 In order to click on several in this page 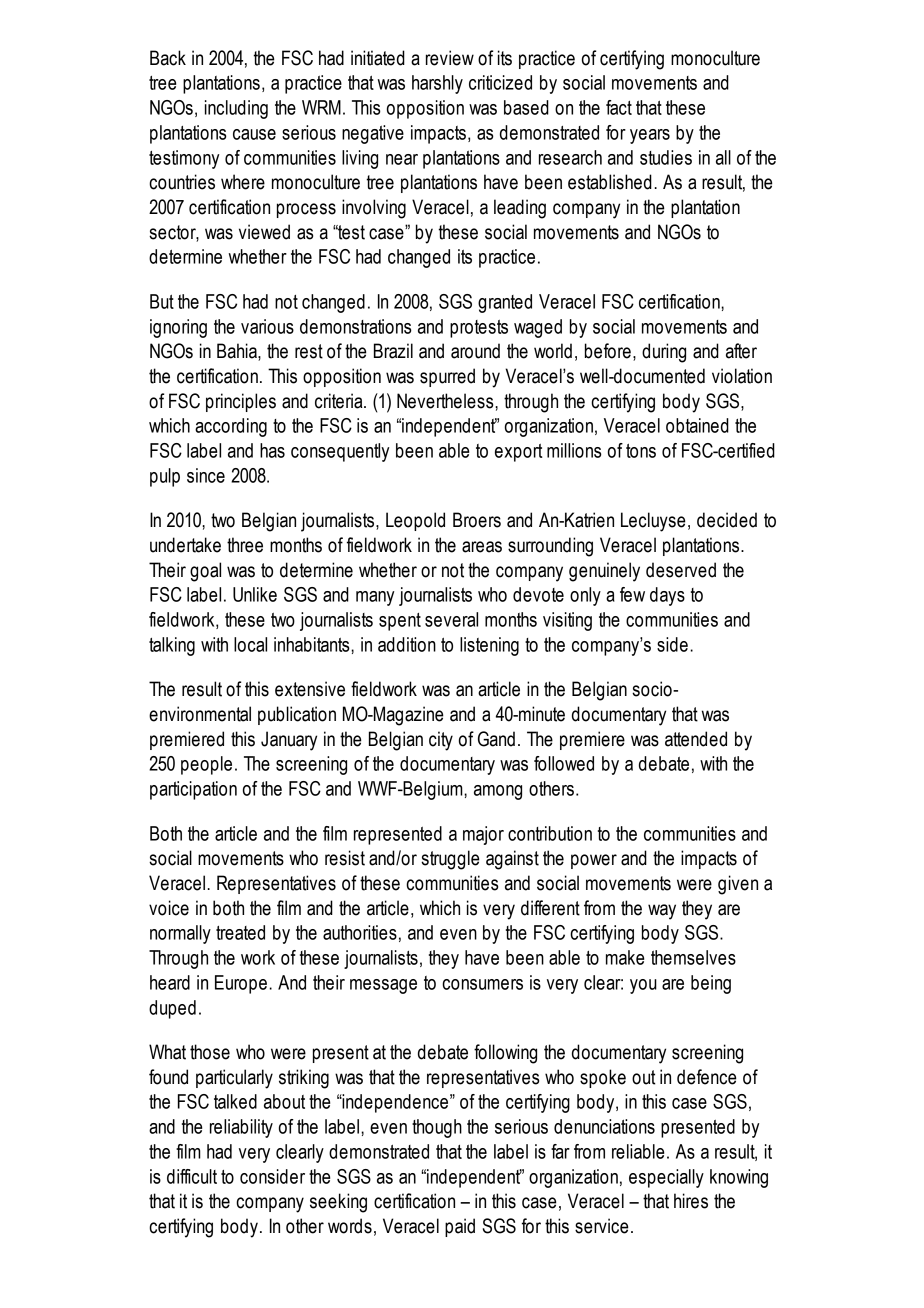, I will do `click(451, 619)`.
